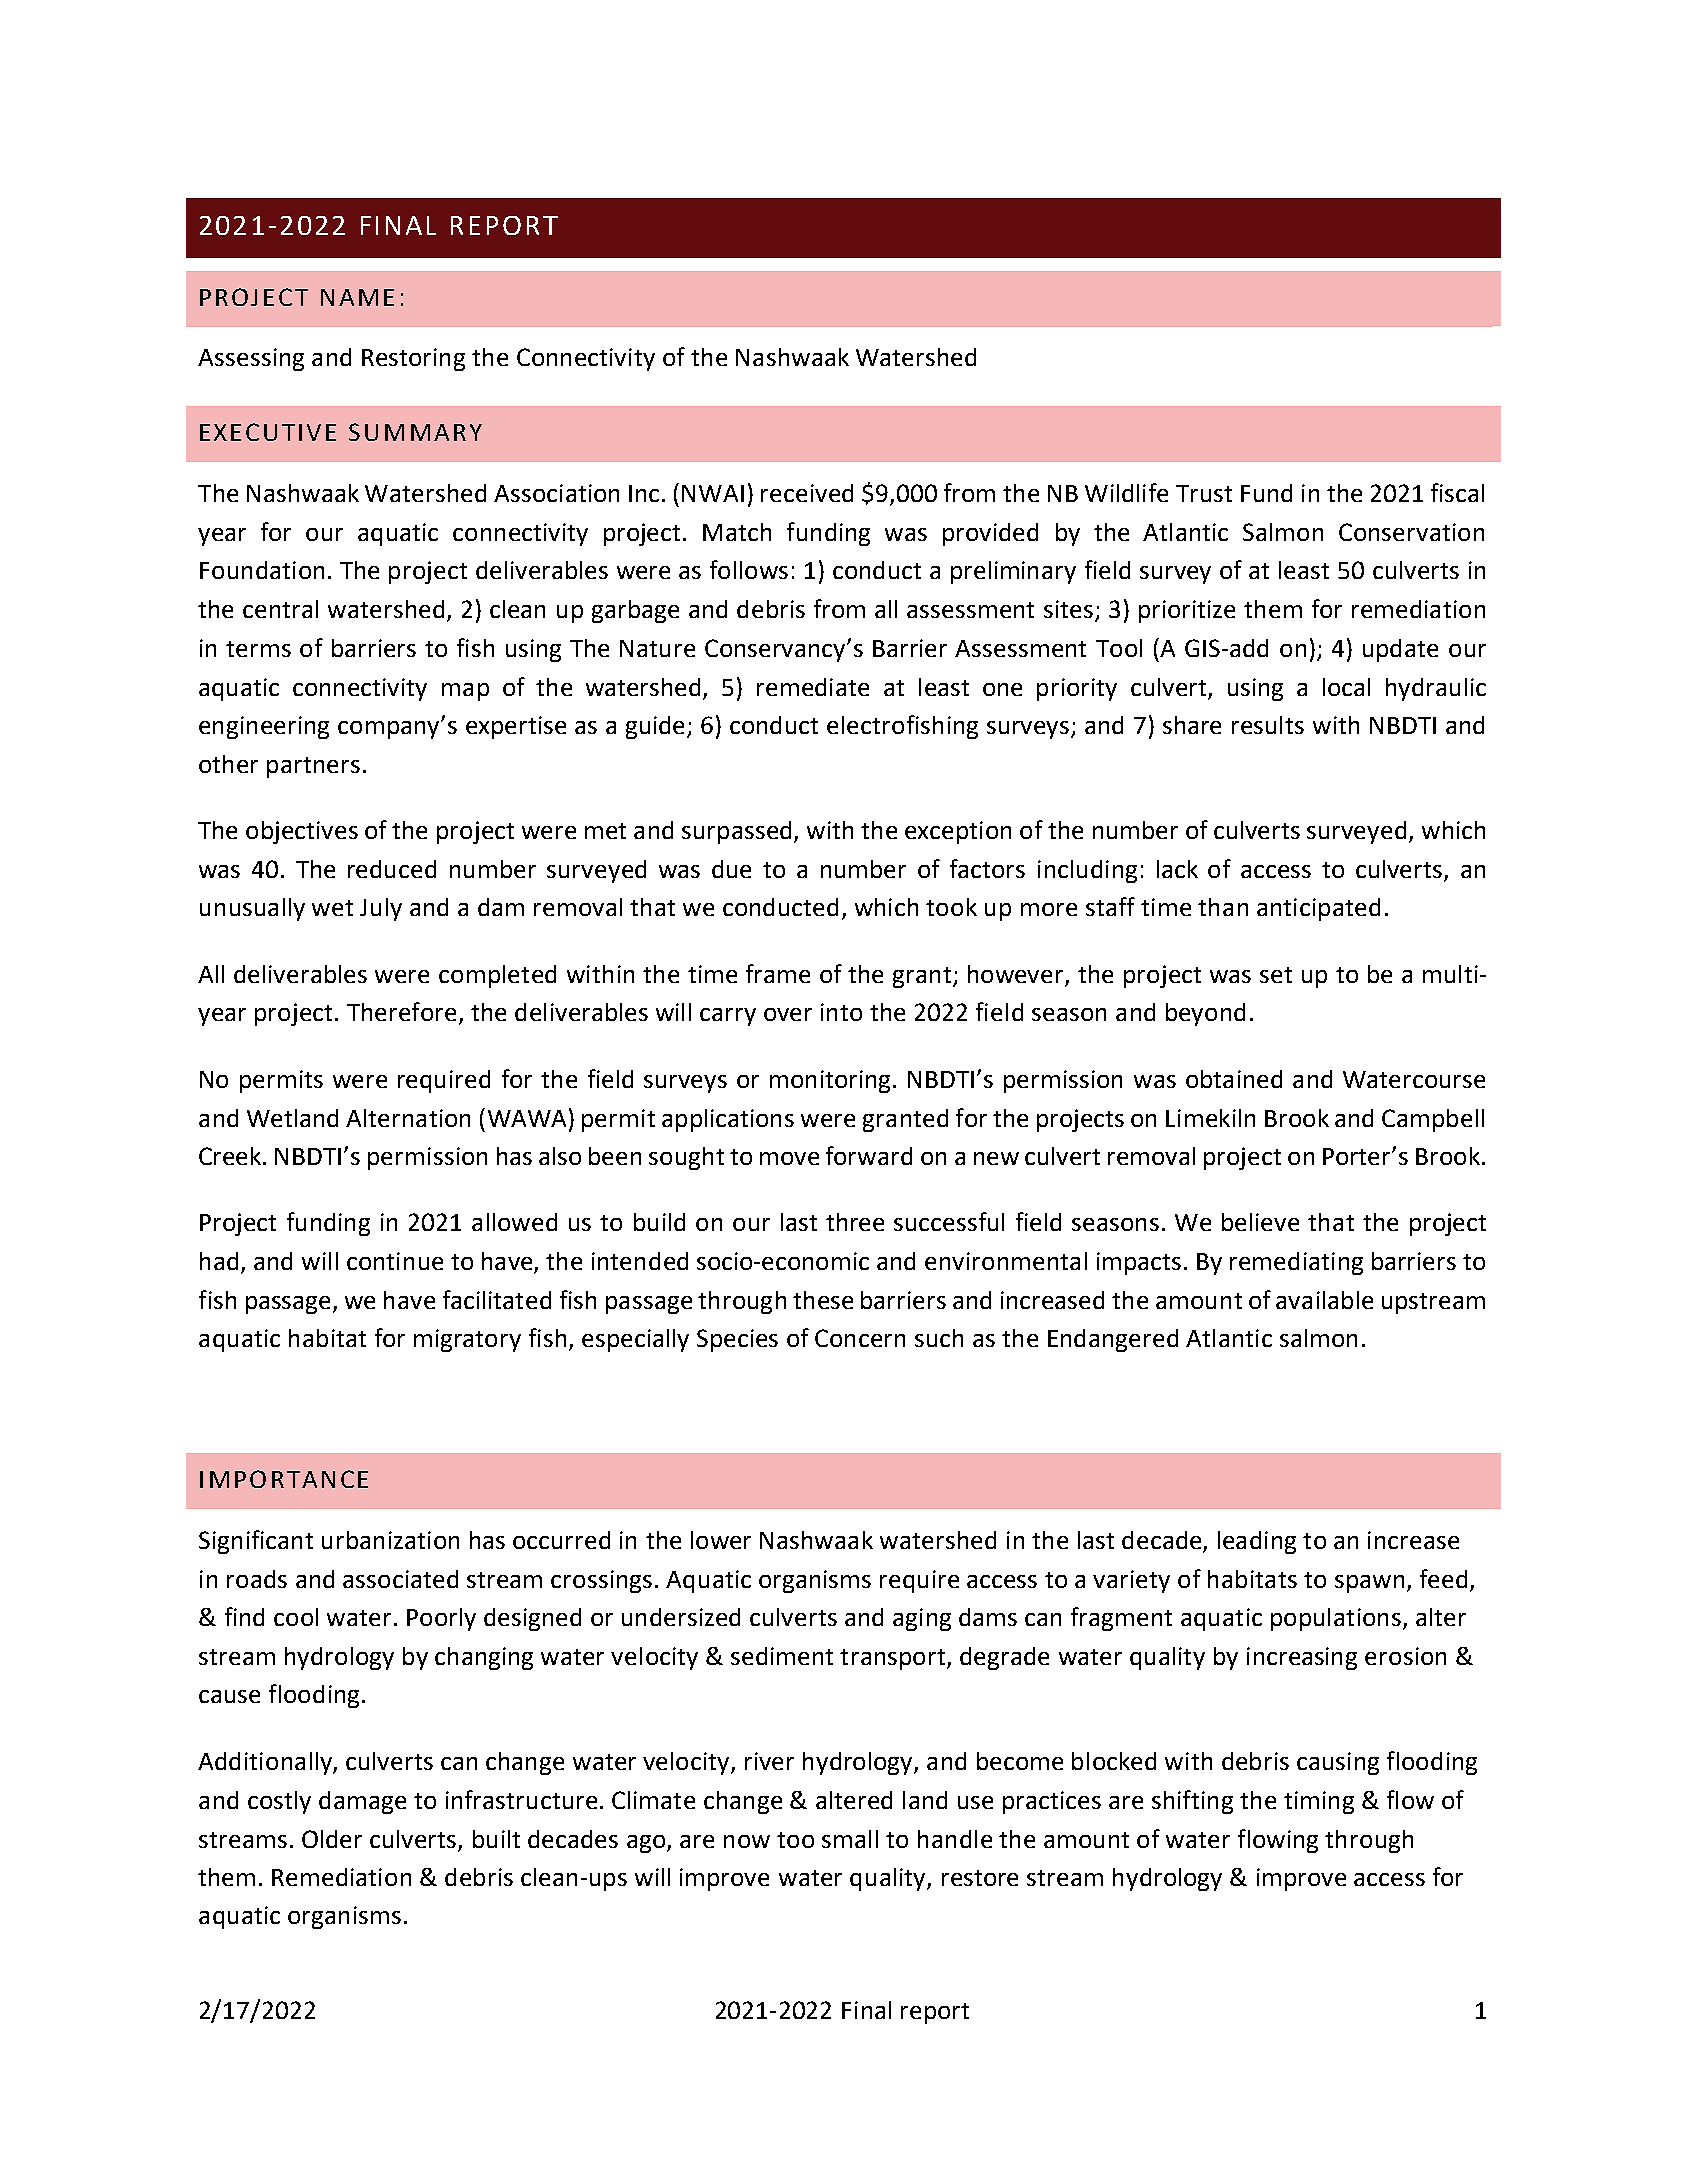 The height and width of the document is (2183, 1687). What do you see at coordinates (850, 1839) in the document?
I see `small` at bounding box center [850, 1839].
